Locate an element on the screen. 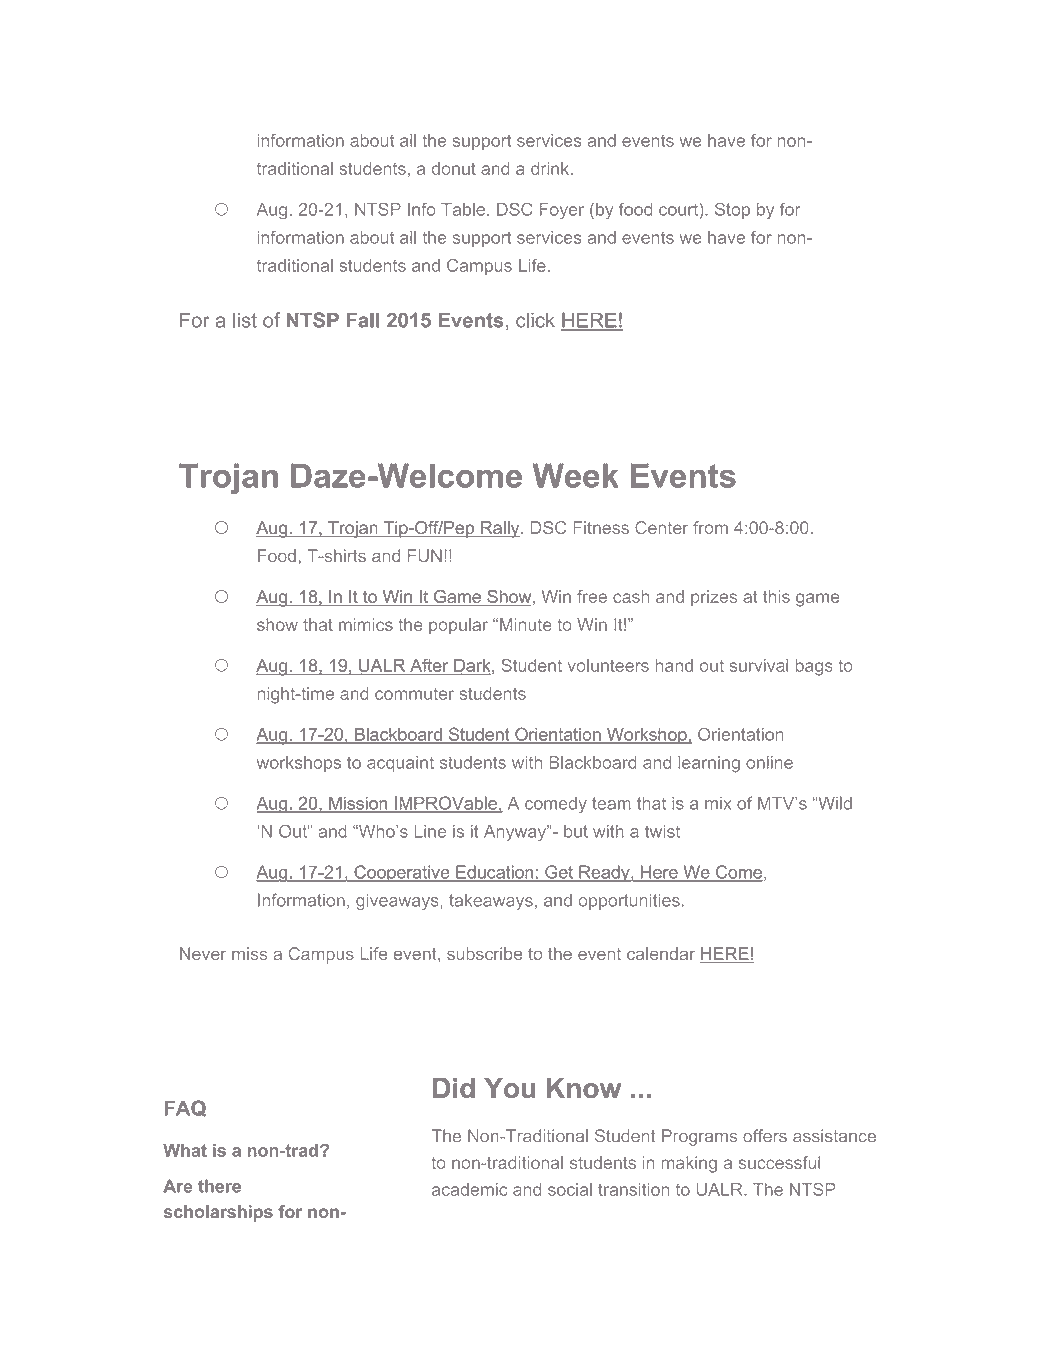  successful is located at coordinates (779, 1162).
